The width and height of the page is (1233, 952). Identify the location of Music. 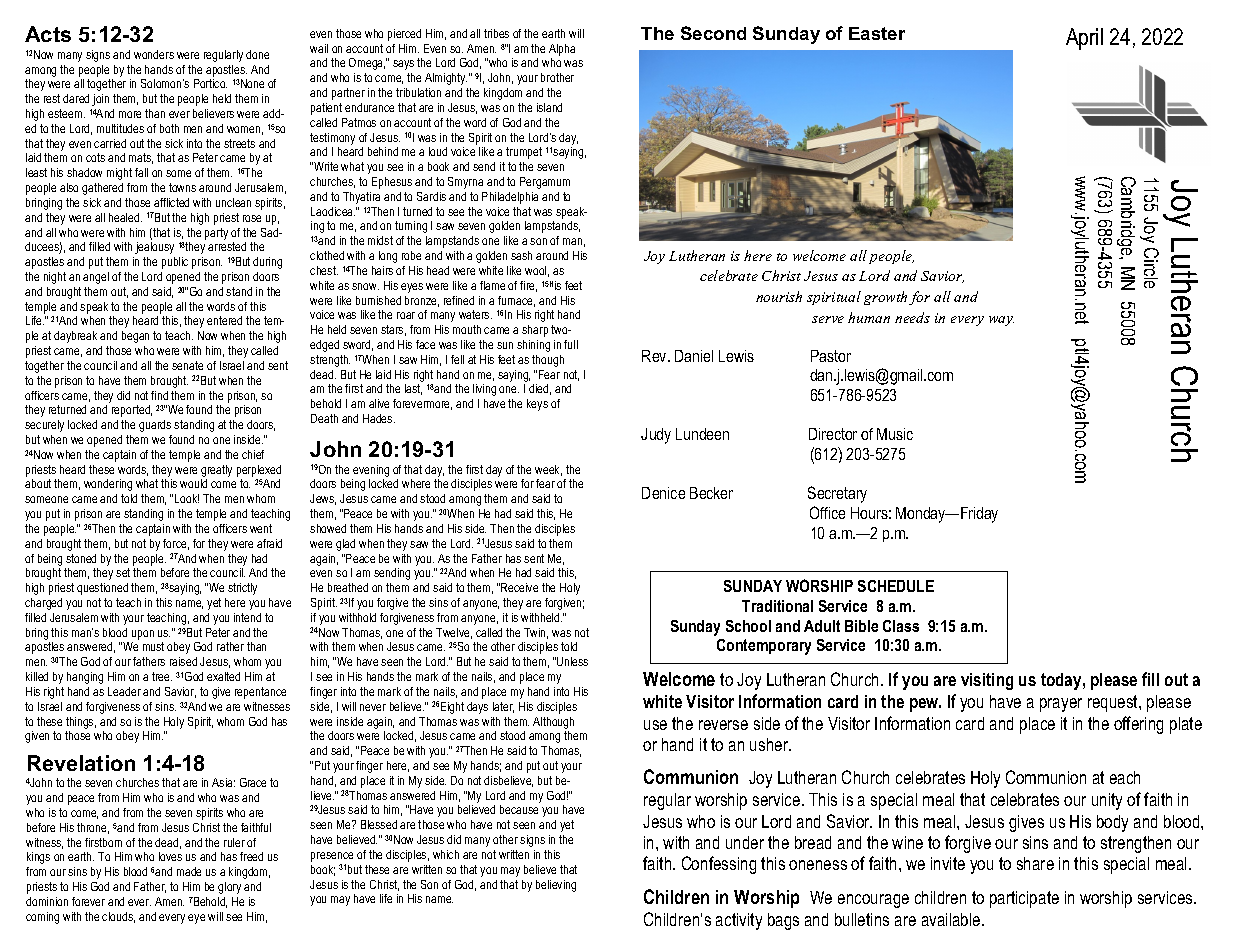
(895, 434).
